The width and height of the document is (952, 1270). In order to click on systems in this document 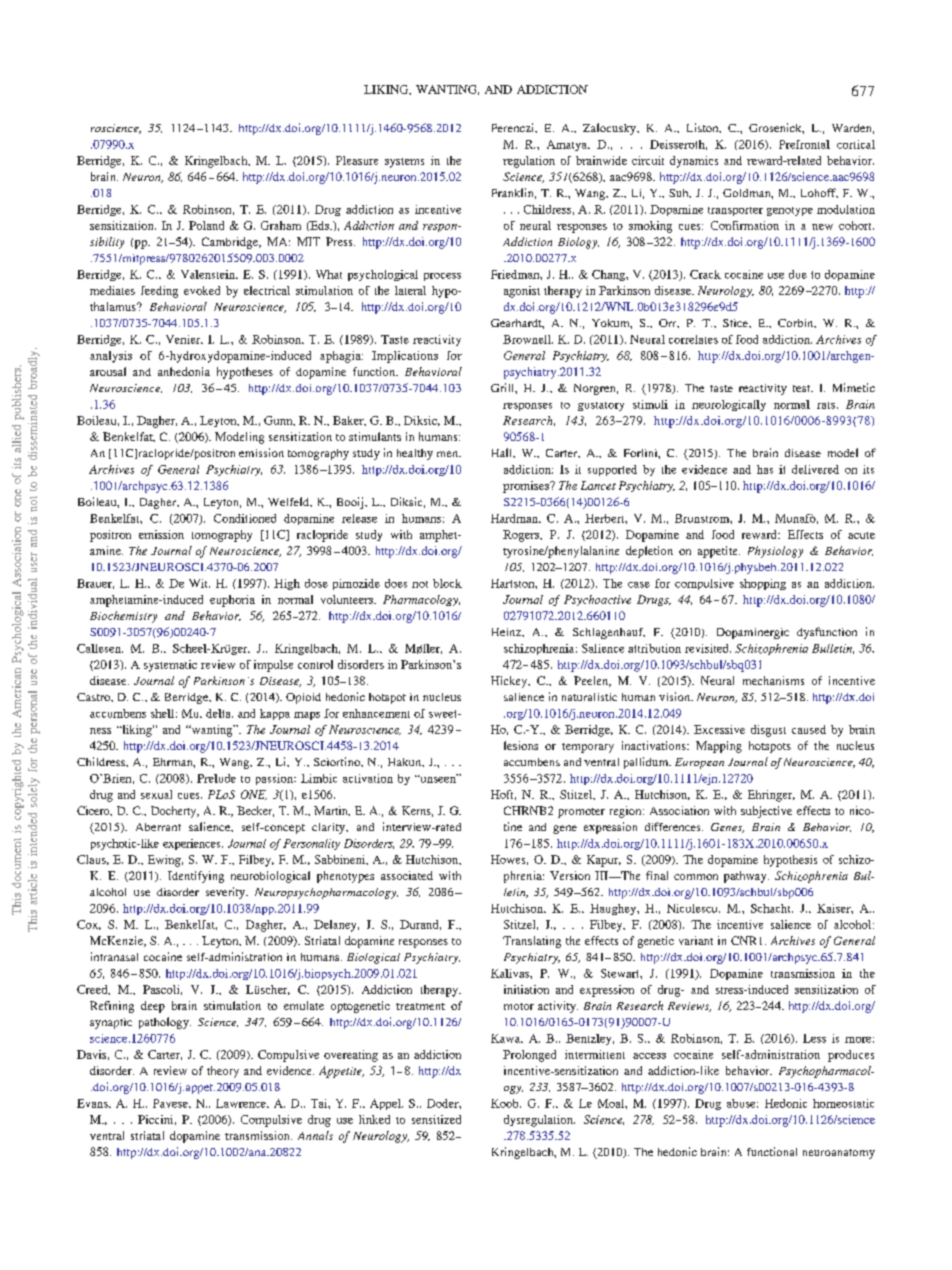, I will do `click(404, 163)`.
